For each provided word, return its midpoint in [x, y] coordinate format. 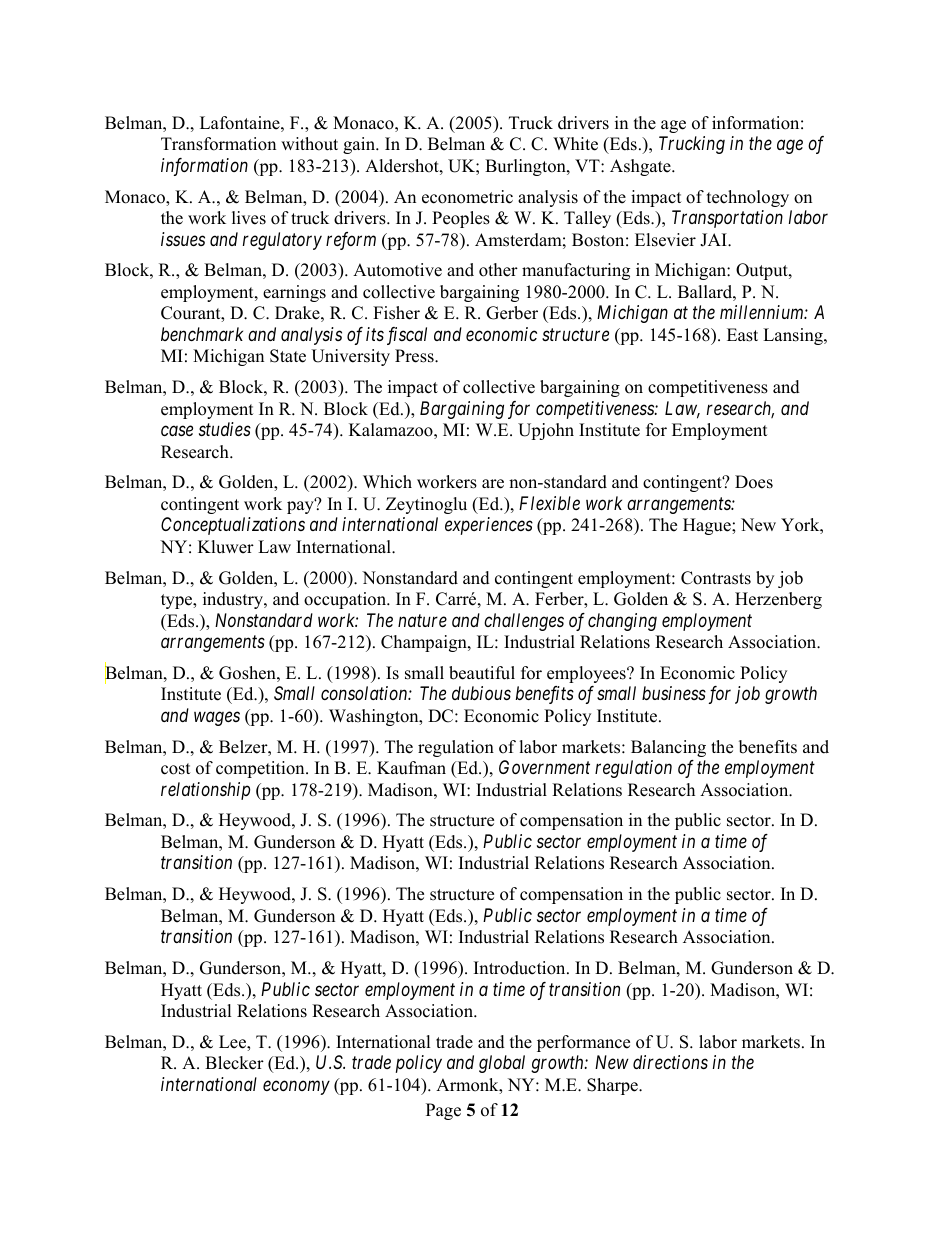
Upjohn [546, 431]
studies [225, 429]
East [742, 335]
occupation [346, 600]
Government [544, 767]
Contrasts [716, 578]
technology [748, 198]
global [502, 1064]
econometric [467, 197]
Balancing [668, 748]
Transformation [218, 144]
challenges [524, 622]
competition [261, 769]
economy [296, 1088]
